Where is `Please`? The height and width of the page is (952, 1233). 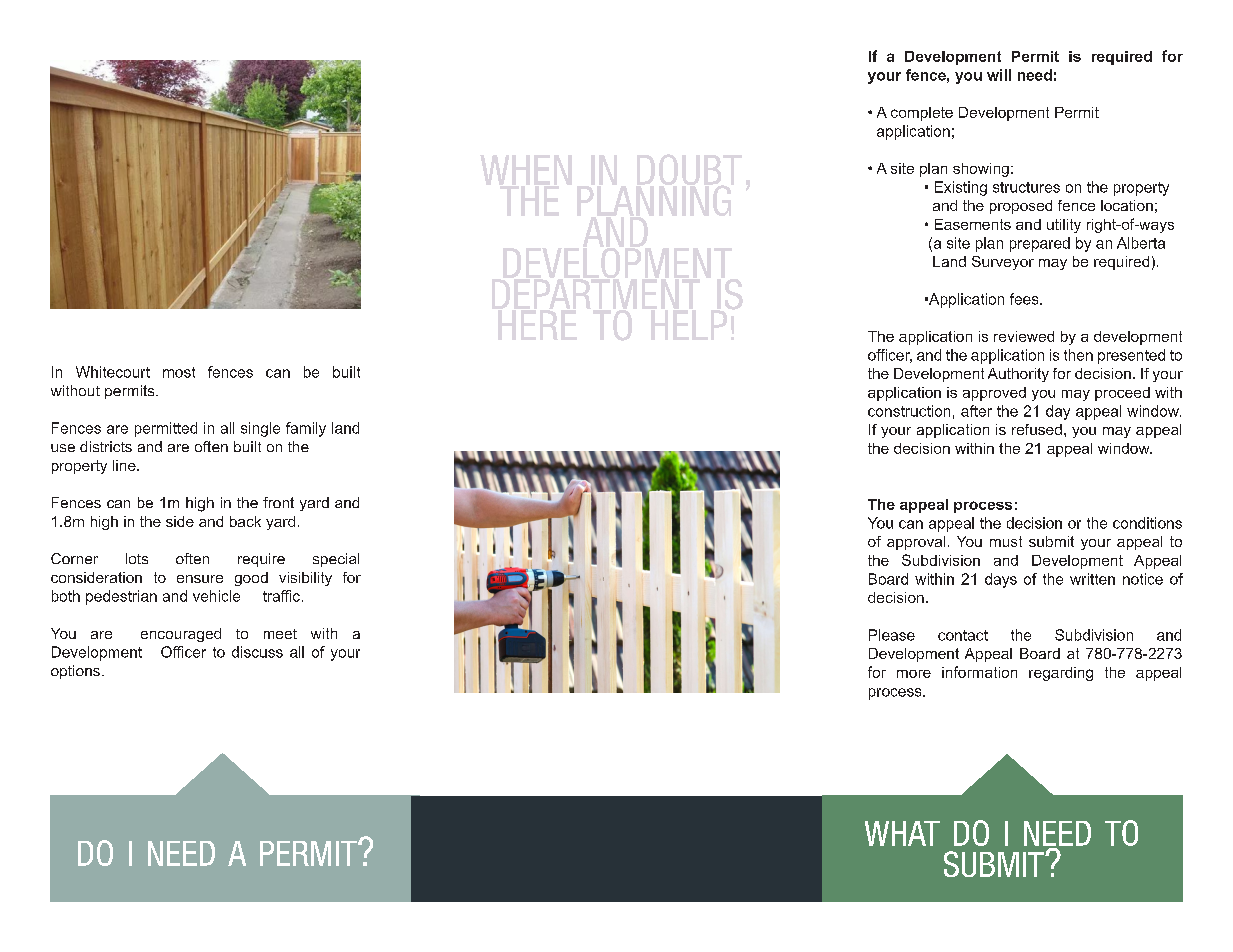
Please is located at coordinates (892, 635).
